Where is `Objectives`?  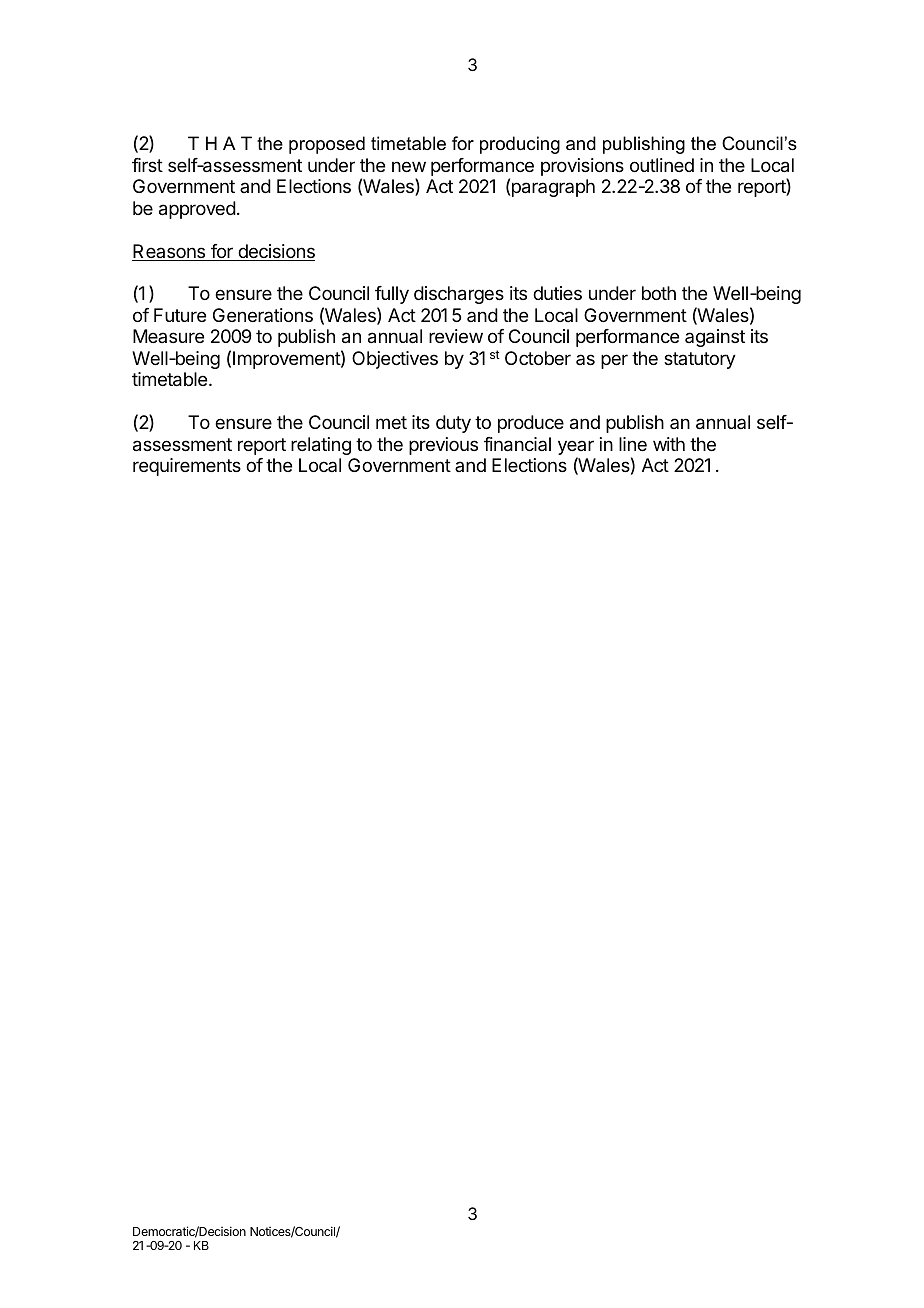 Objectives is located at coordinates (395, 360).
